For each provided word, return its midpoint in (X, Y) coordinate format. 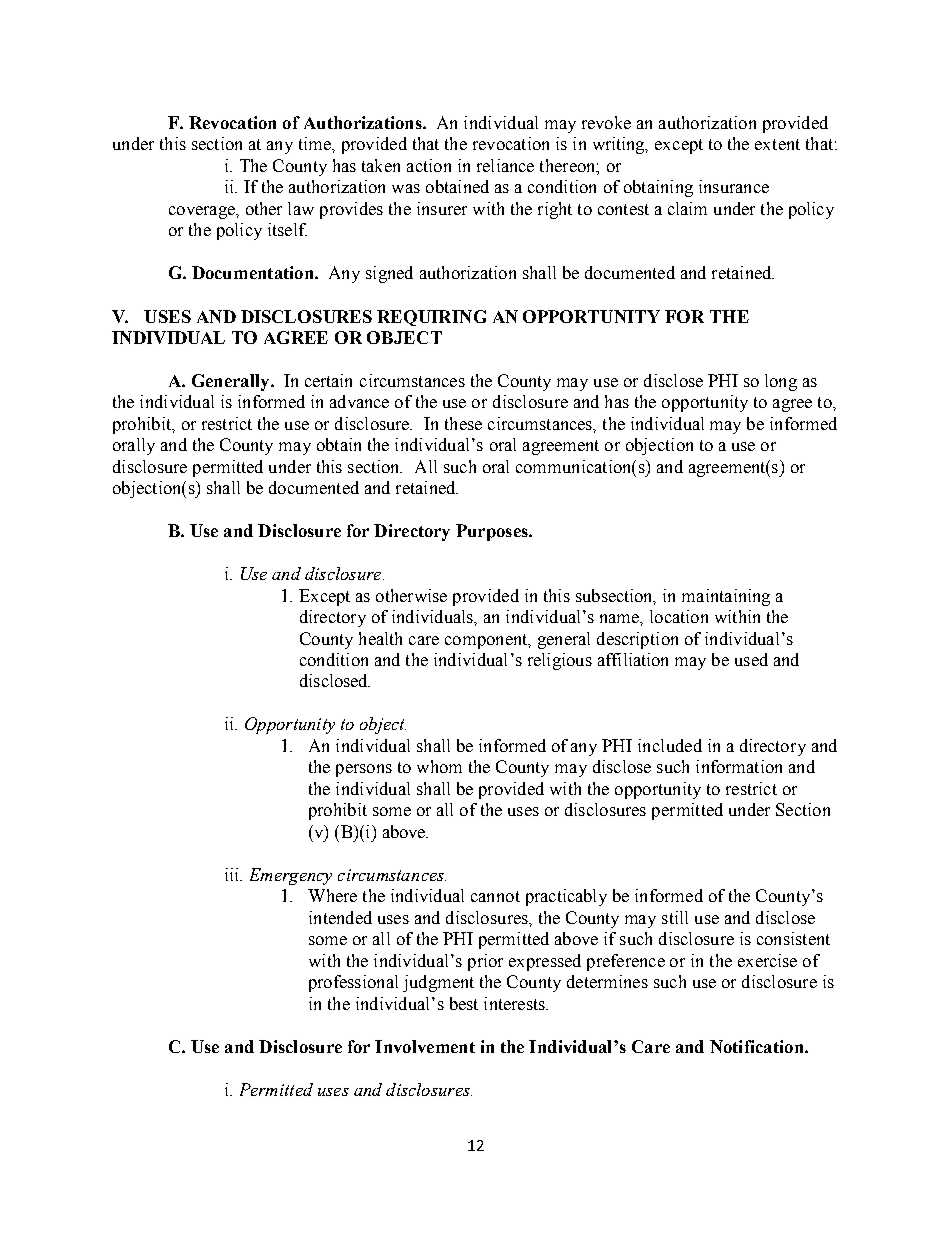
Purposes (493, 532)
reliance (505, 165)
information (739, 766)
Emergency (291, 876)
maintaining (726, 597)
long (781, 382)
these (463, 423)
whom (439, 766)
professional (353, 983)
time (316, 143)
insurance (734, 186)
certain (328, 380)
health (380, 638)
